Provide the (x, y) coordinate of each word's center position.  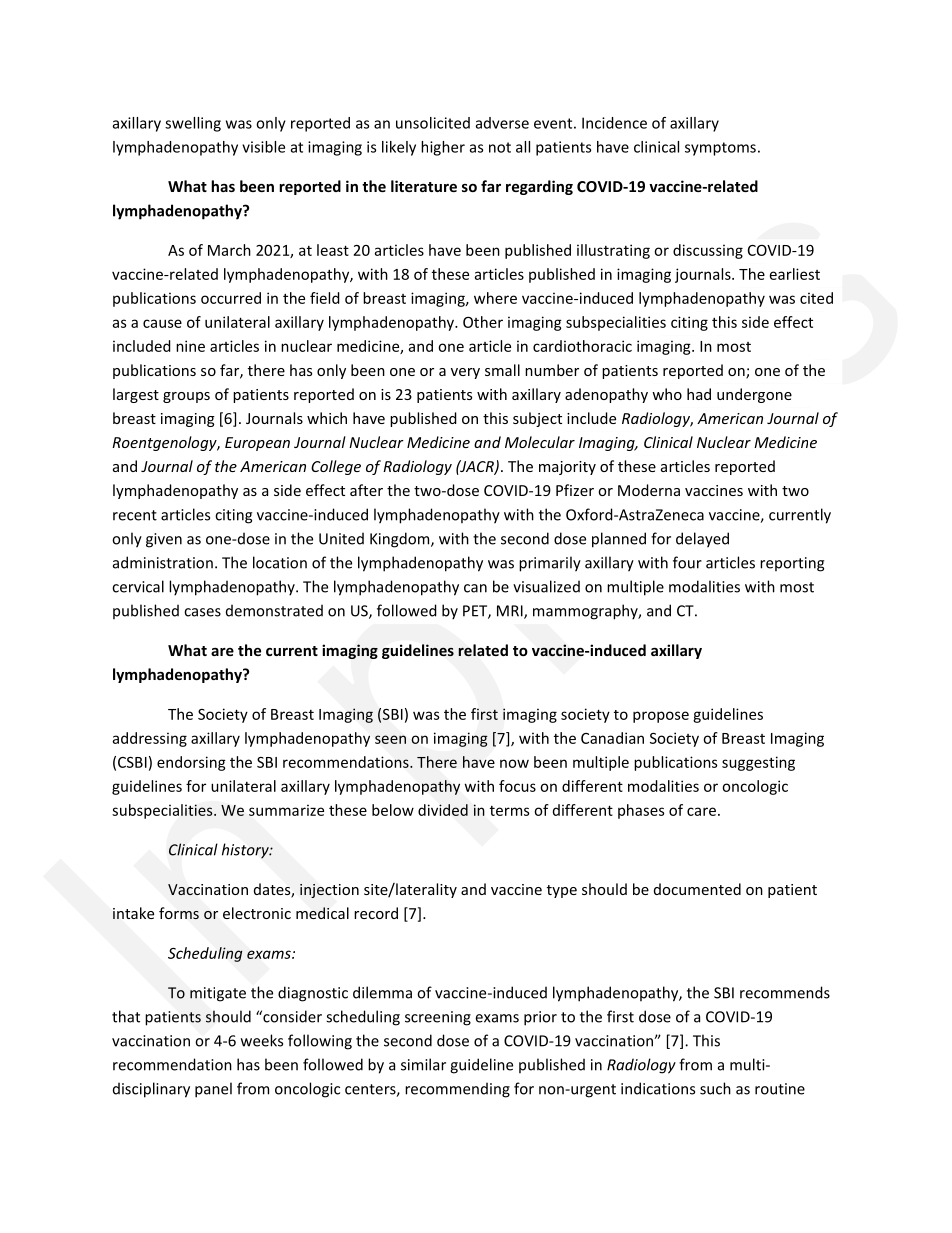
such (715, 1088)
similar (423, 1064)
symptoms (720, 149)
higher (443, 148)
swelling (193, 124)
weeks (262, 1040)
